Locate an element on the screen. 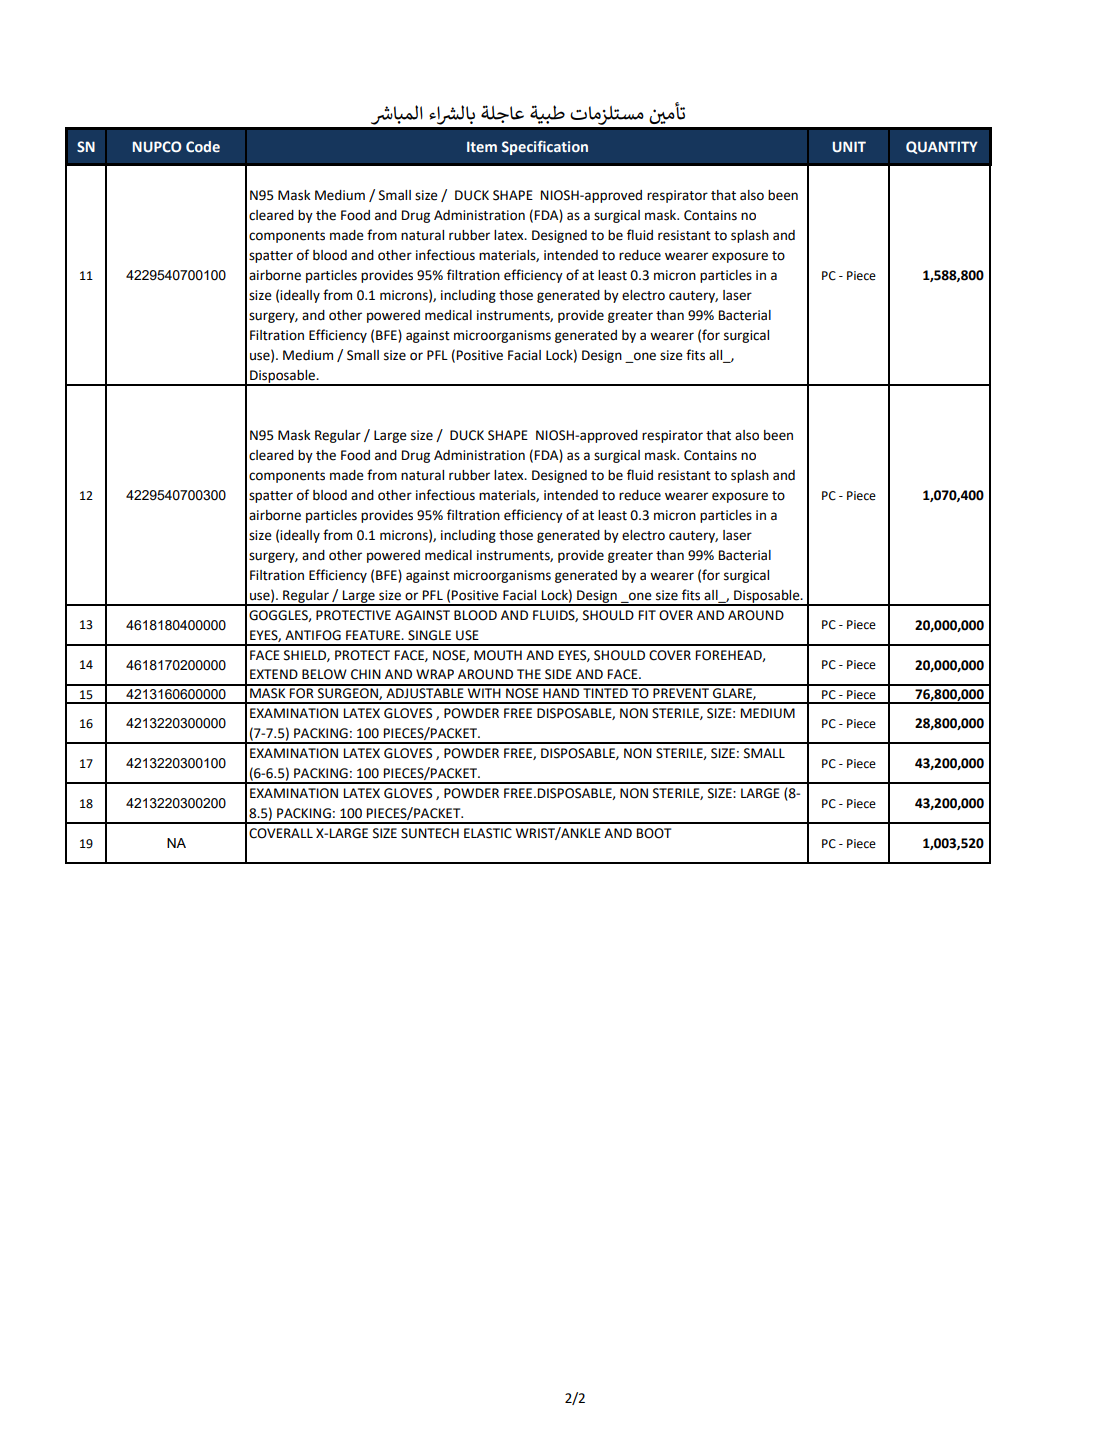  SINGLE is located at coordinates (429, 635).
